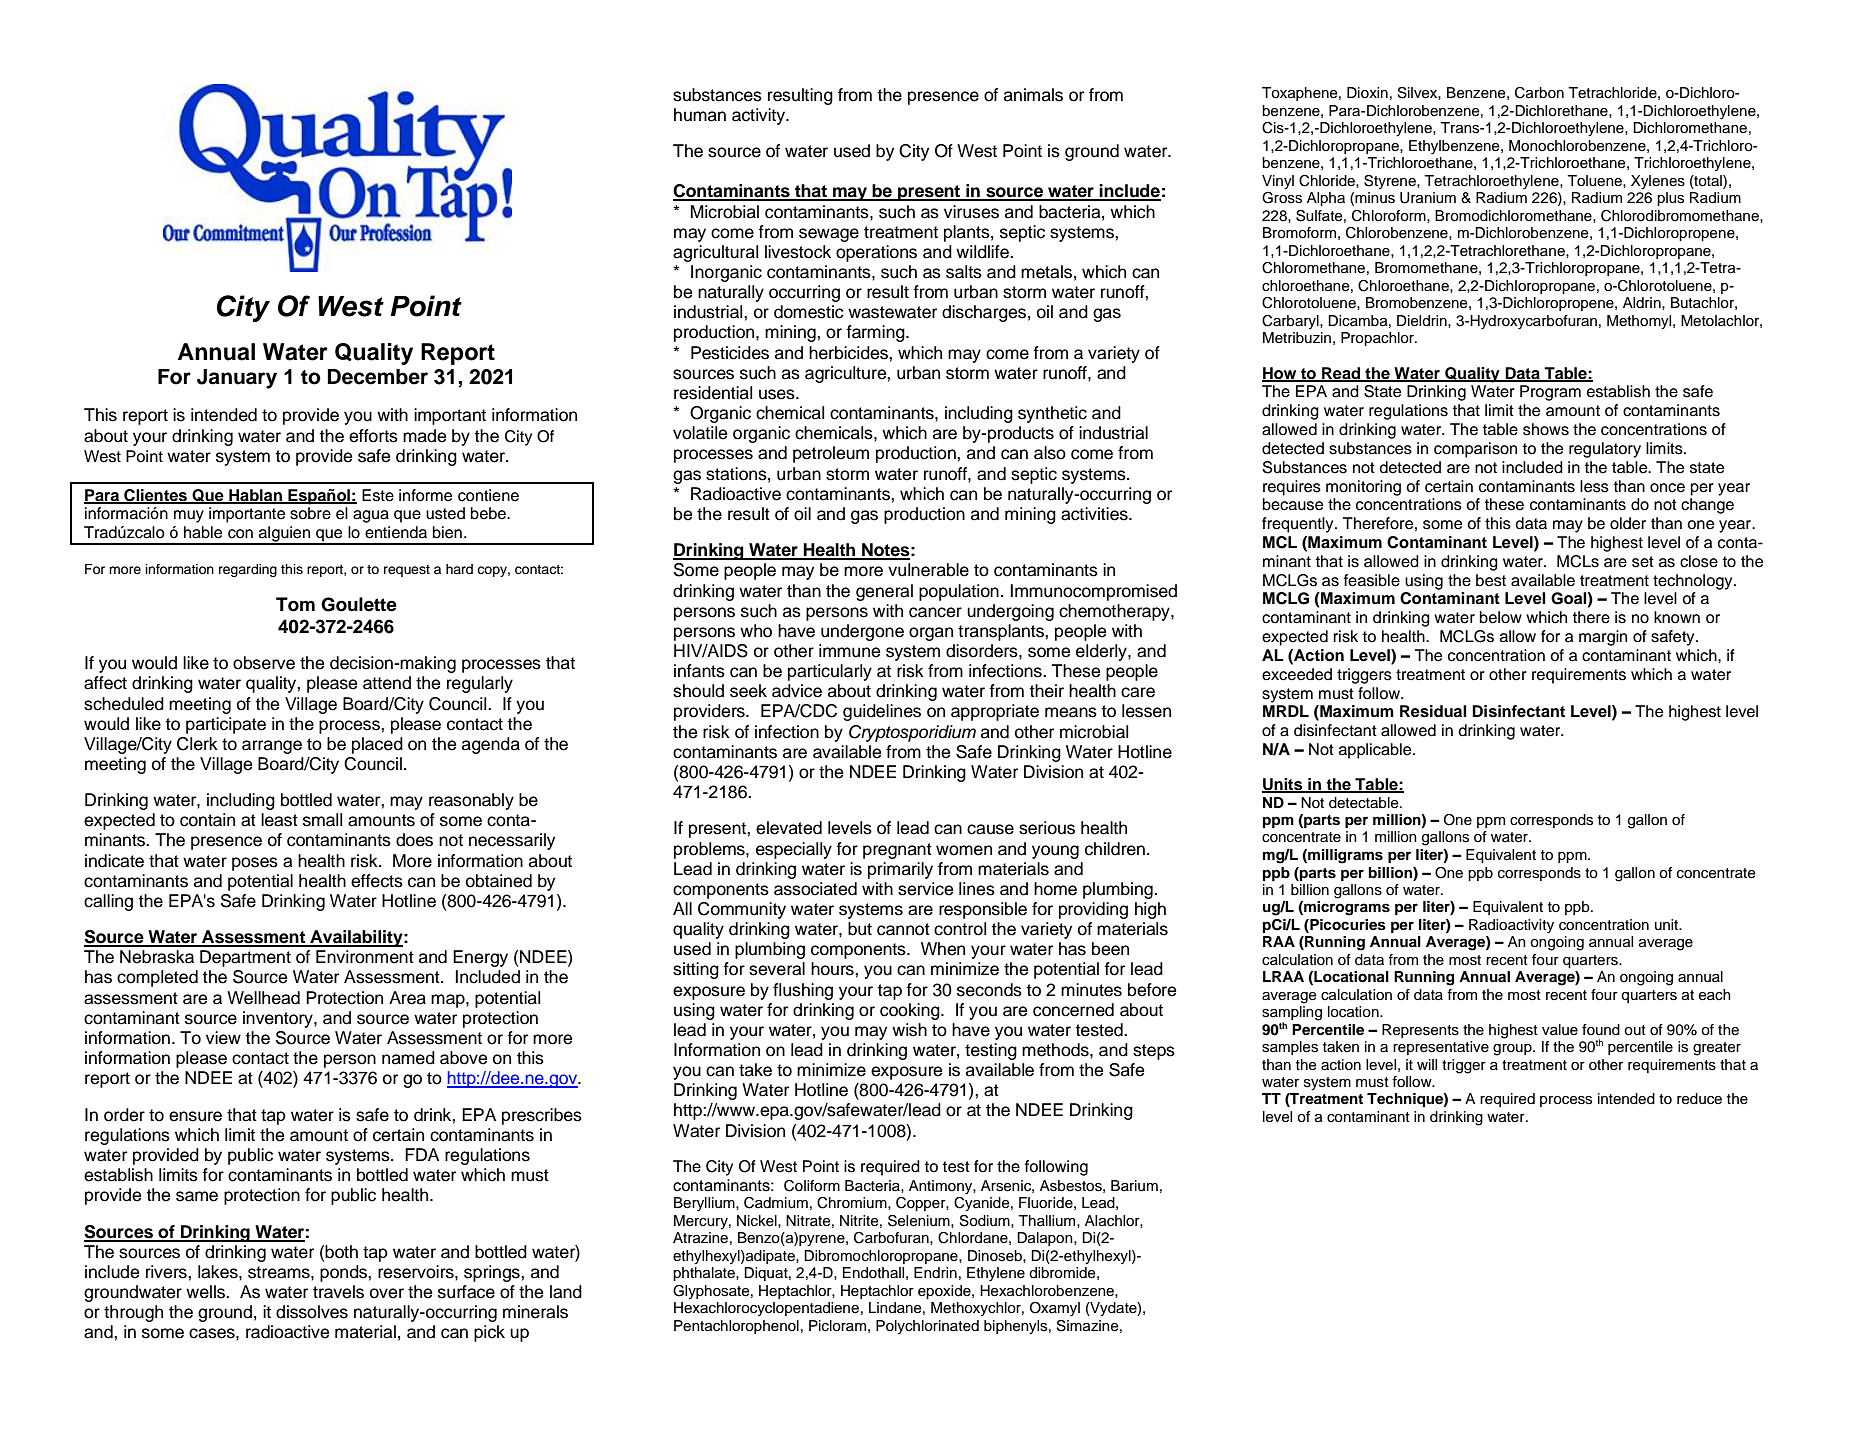  What do you see at coordinates (377, 881) in the screenshot?
I see `effects` at bounding box center [377, 881].
